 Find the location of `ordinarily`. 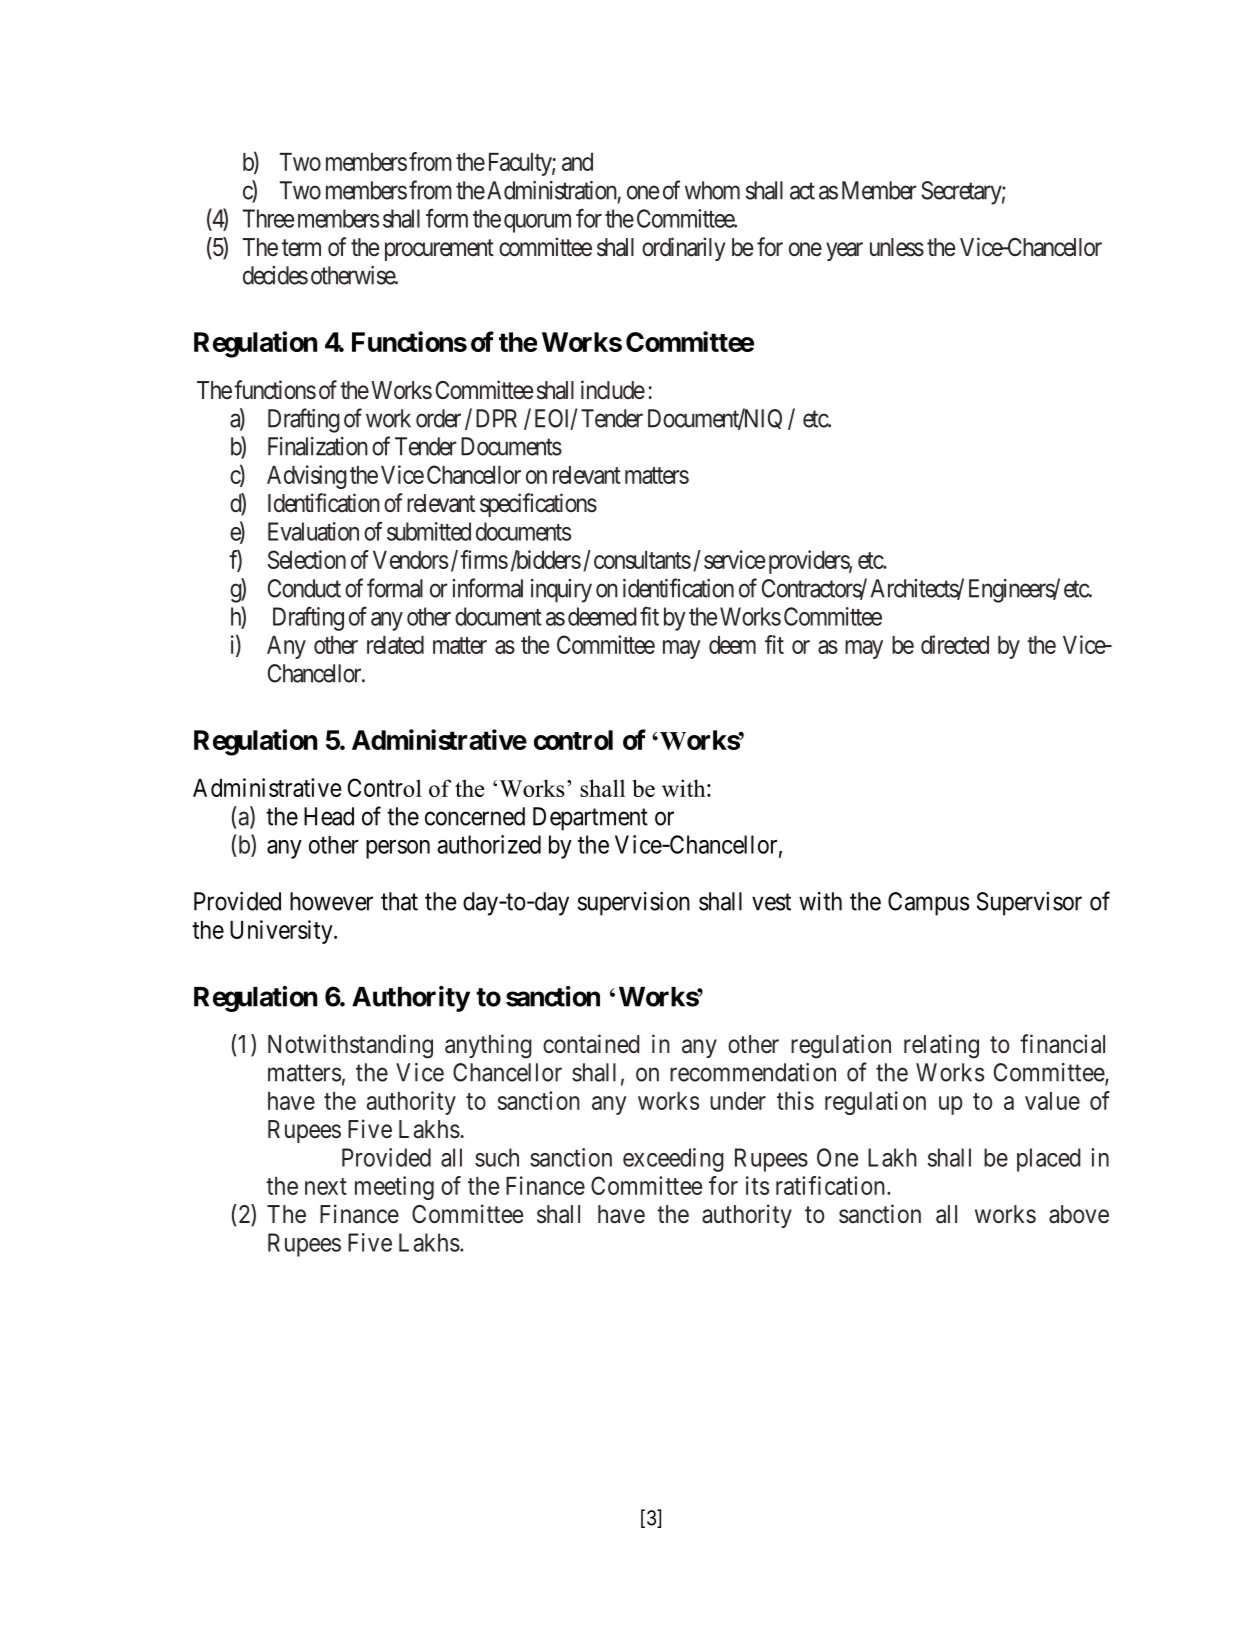

ordinarily is located at coordinates (683, 249).
